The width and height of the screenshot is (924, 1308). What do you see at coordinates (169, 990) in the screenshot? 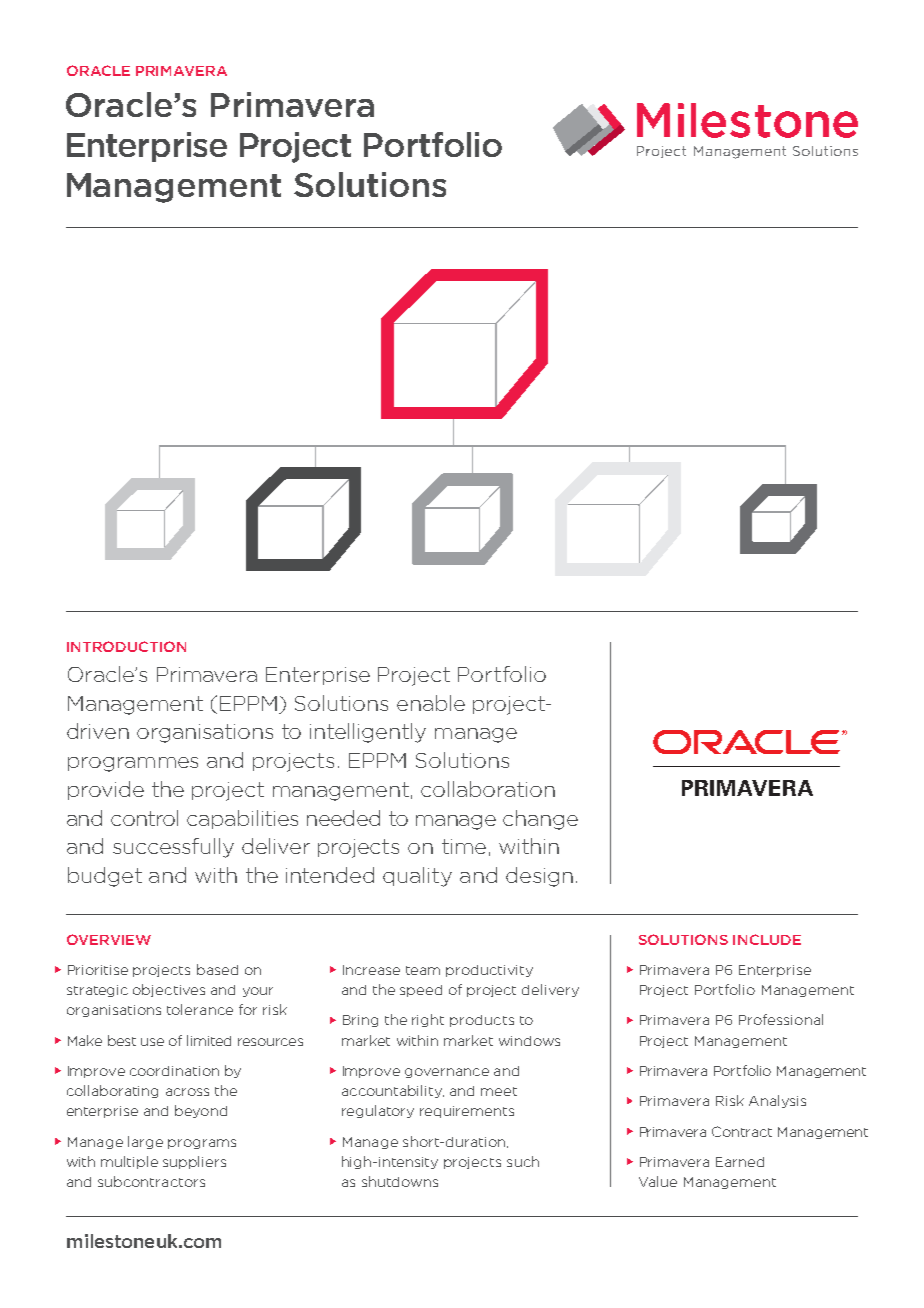
I see `objectives` at bounding box center [169, 990].
